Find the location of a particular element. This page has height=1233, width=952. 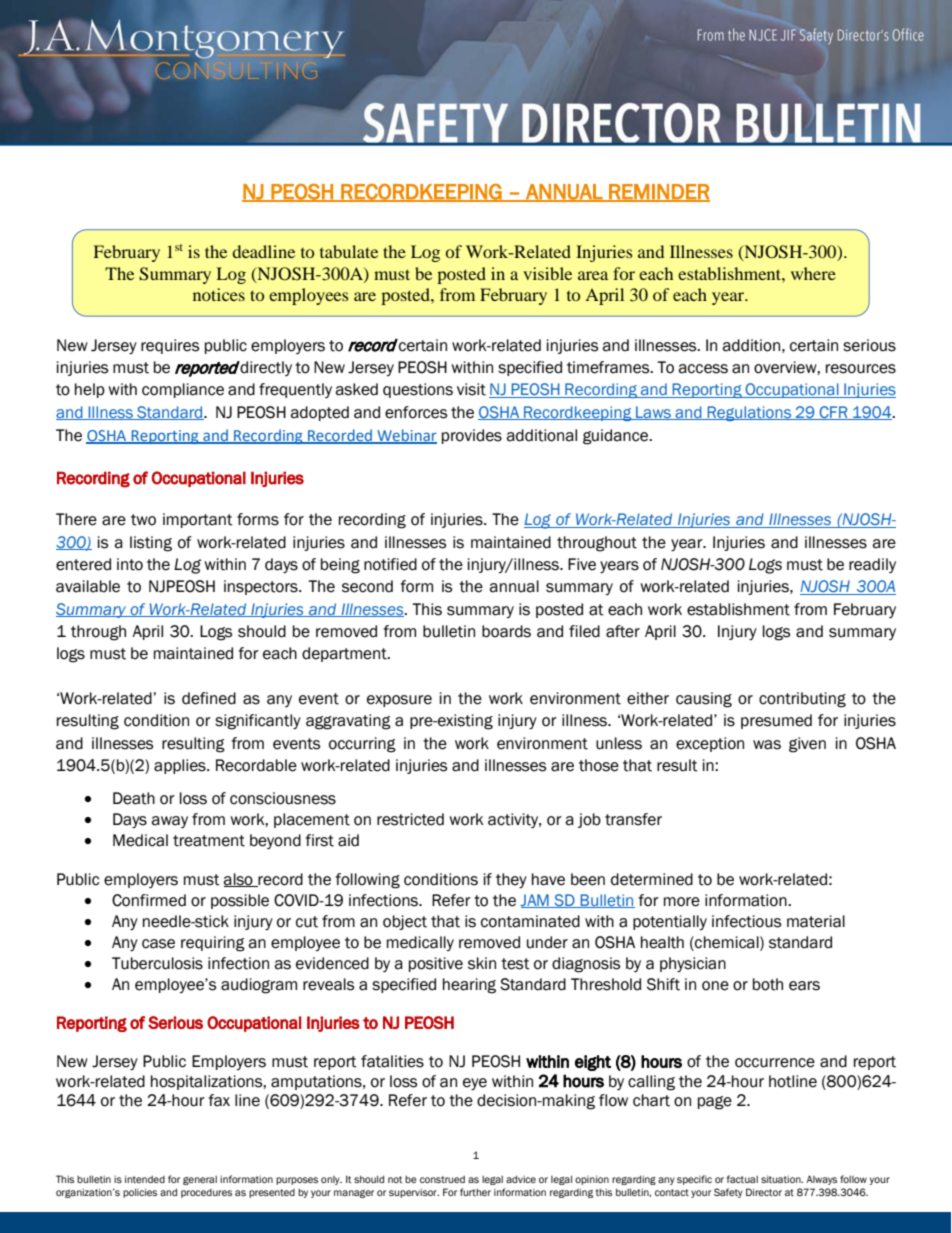

defined is located at coordinates (209, 698).
